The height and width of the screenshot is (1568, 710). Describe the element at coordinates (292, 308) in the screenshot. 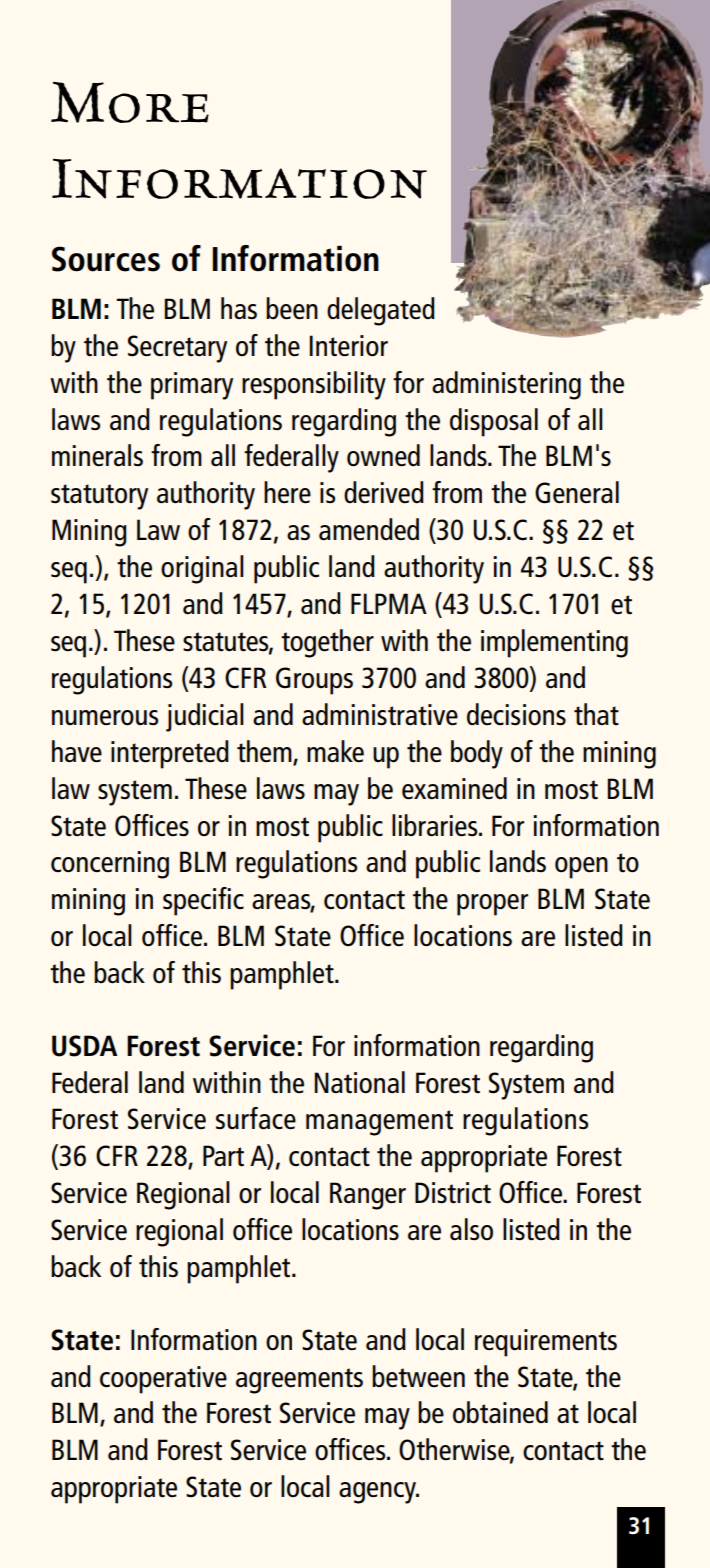

I see `been` at that location.
